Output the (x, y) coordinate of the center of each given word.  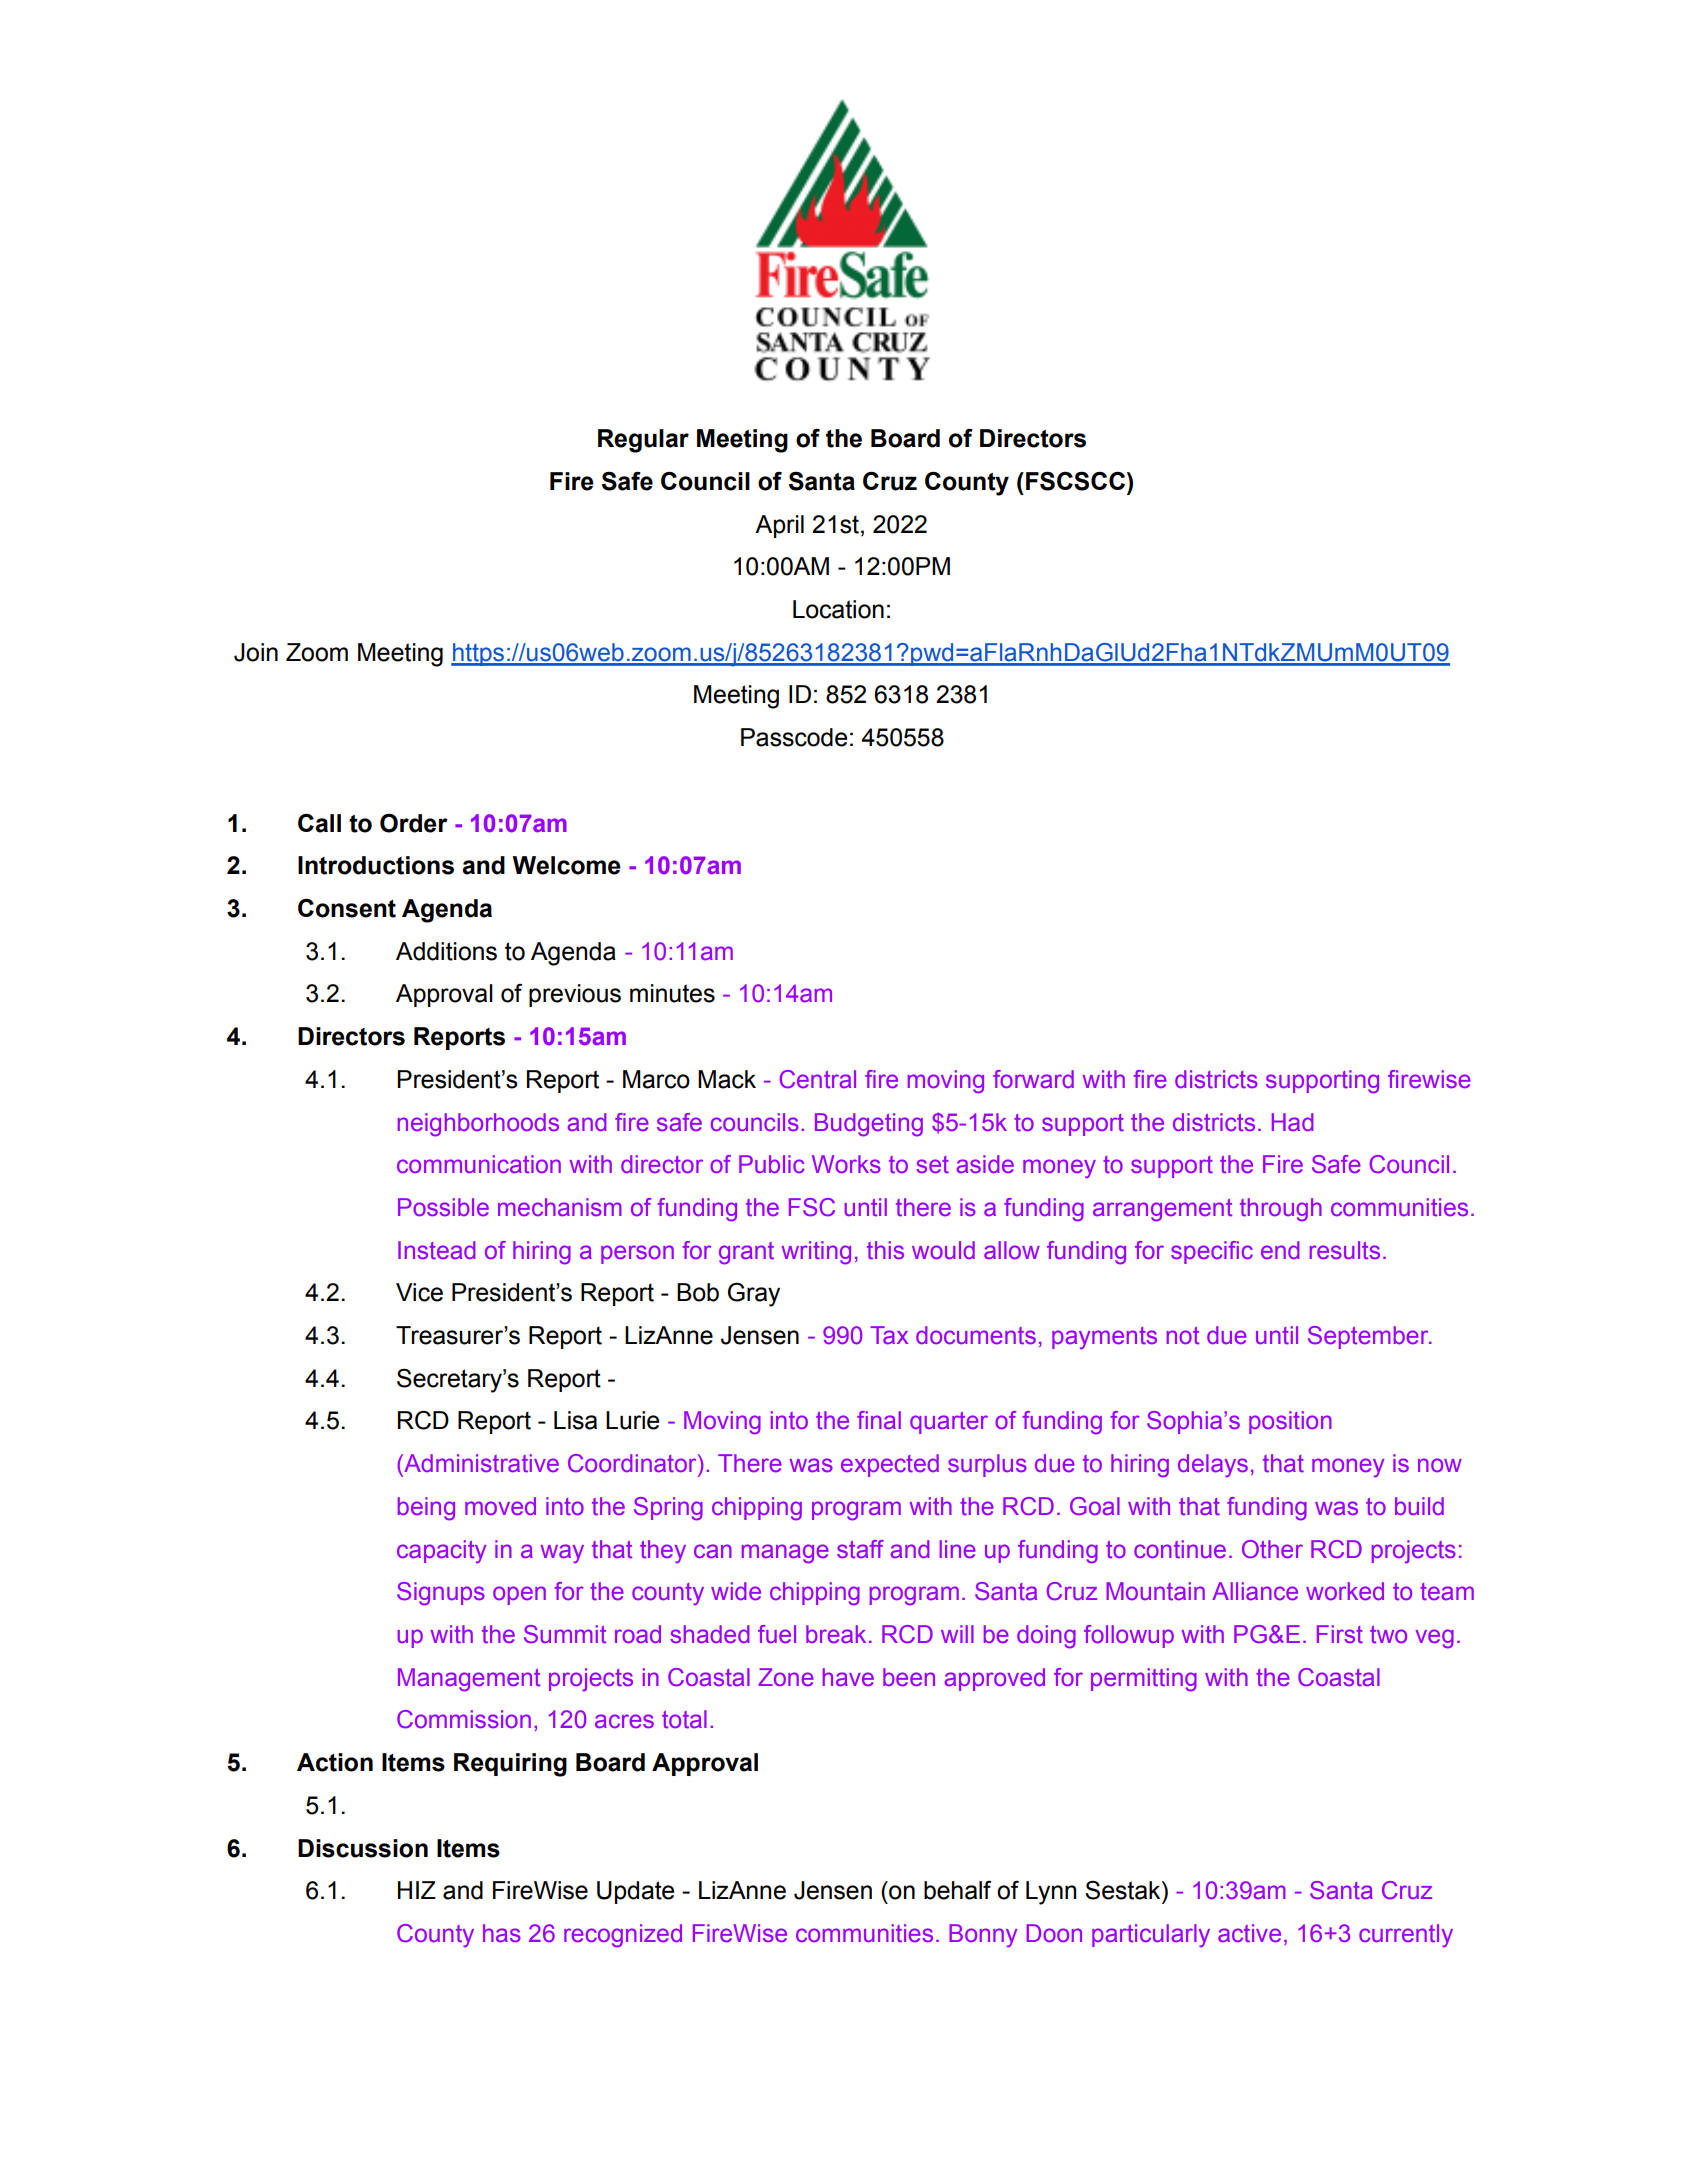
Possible (443, 1207)
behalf (957, 1890)
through (1281, 1210)
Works (846, 1164)
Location (838, 609)
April (779, 526)
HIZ (417, 1890)
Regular (643, 441)
